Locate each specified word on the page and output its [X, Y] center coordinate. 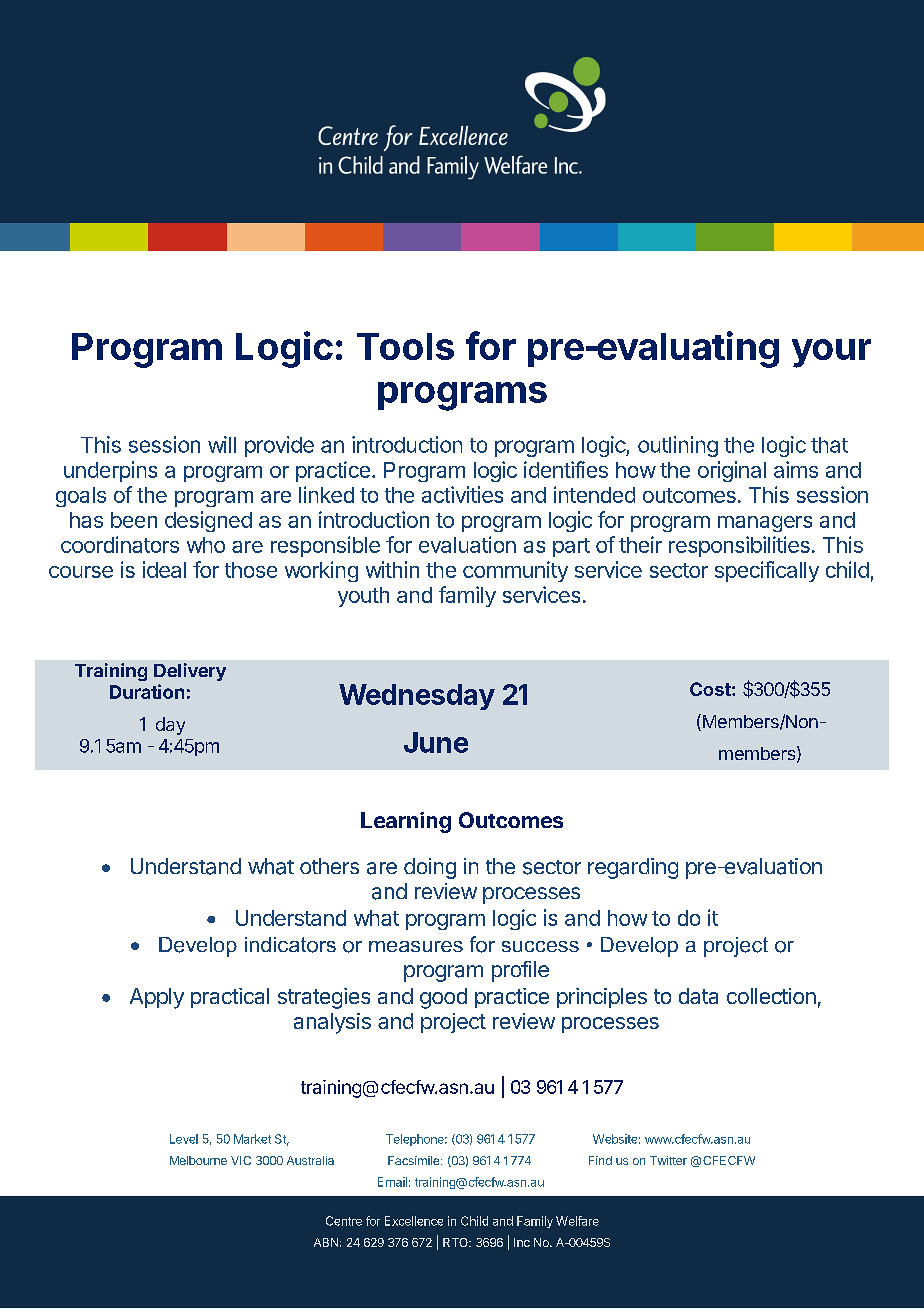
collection [771, 996]
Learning [406, 822]
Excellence [414, 1221]
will [222, 444]
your [831, 353]
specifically [767, 571]
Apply [157, 998]
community [515, 571]
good [443, 998]
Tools [405, 346]
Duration [147, 691]
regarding [633, 868]
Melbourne [198, 1160]
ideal [164, 569]
